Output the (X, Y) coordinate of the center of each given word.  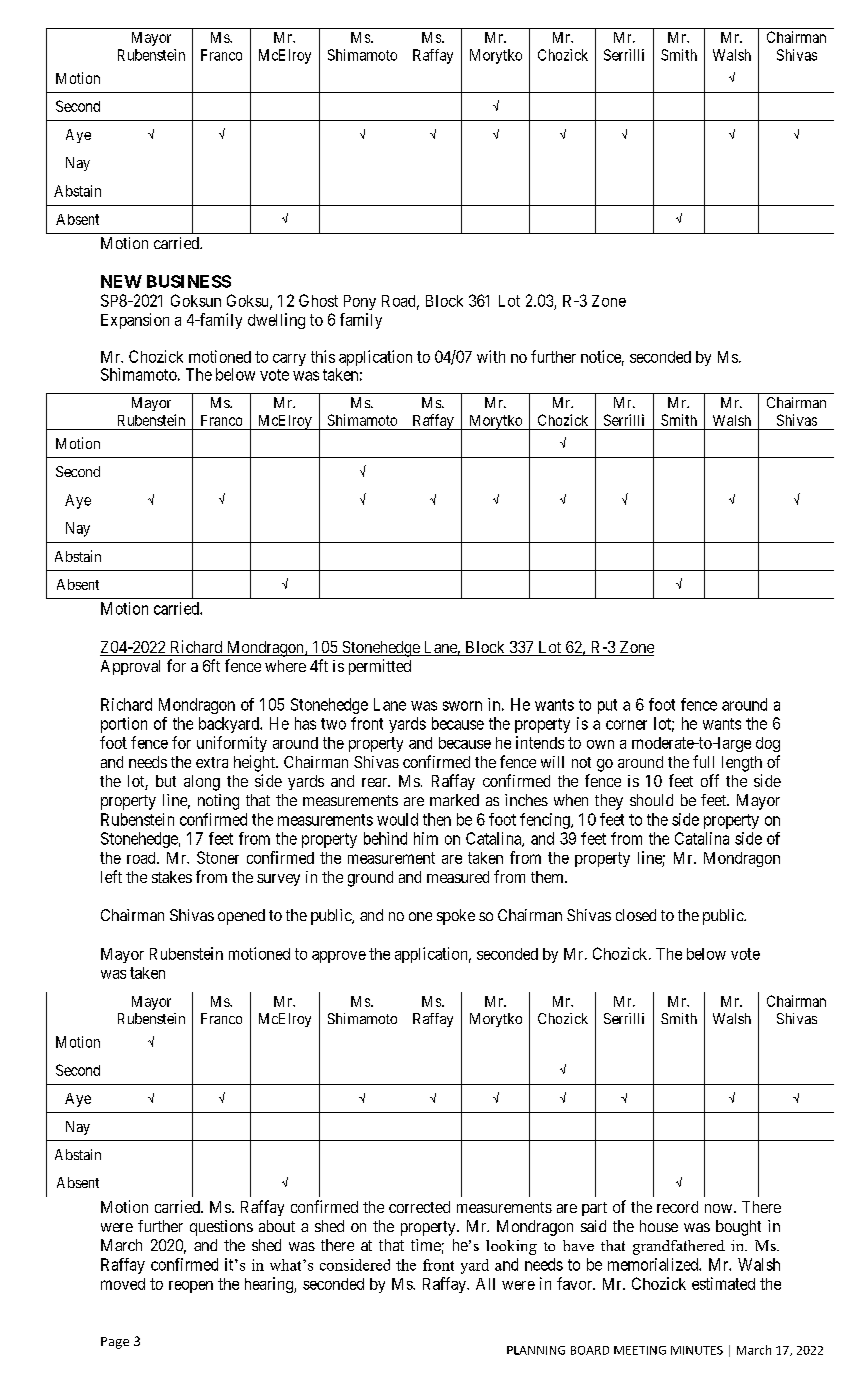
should (651, 800)
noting (218, 802)
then (437, 819)
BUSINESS (189, 281)
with (491, 356)
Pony (360, 302)
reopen (191, 1287)
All (485, 1284)
